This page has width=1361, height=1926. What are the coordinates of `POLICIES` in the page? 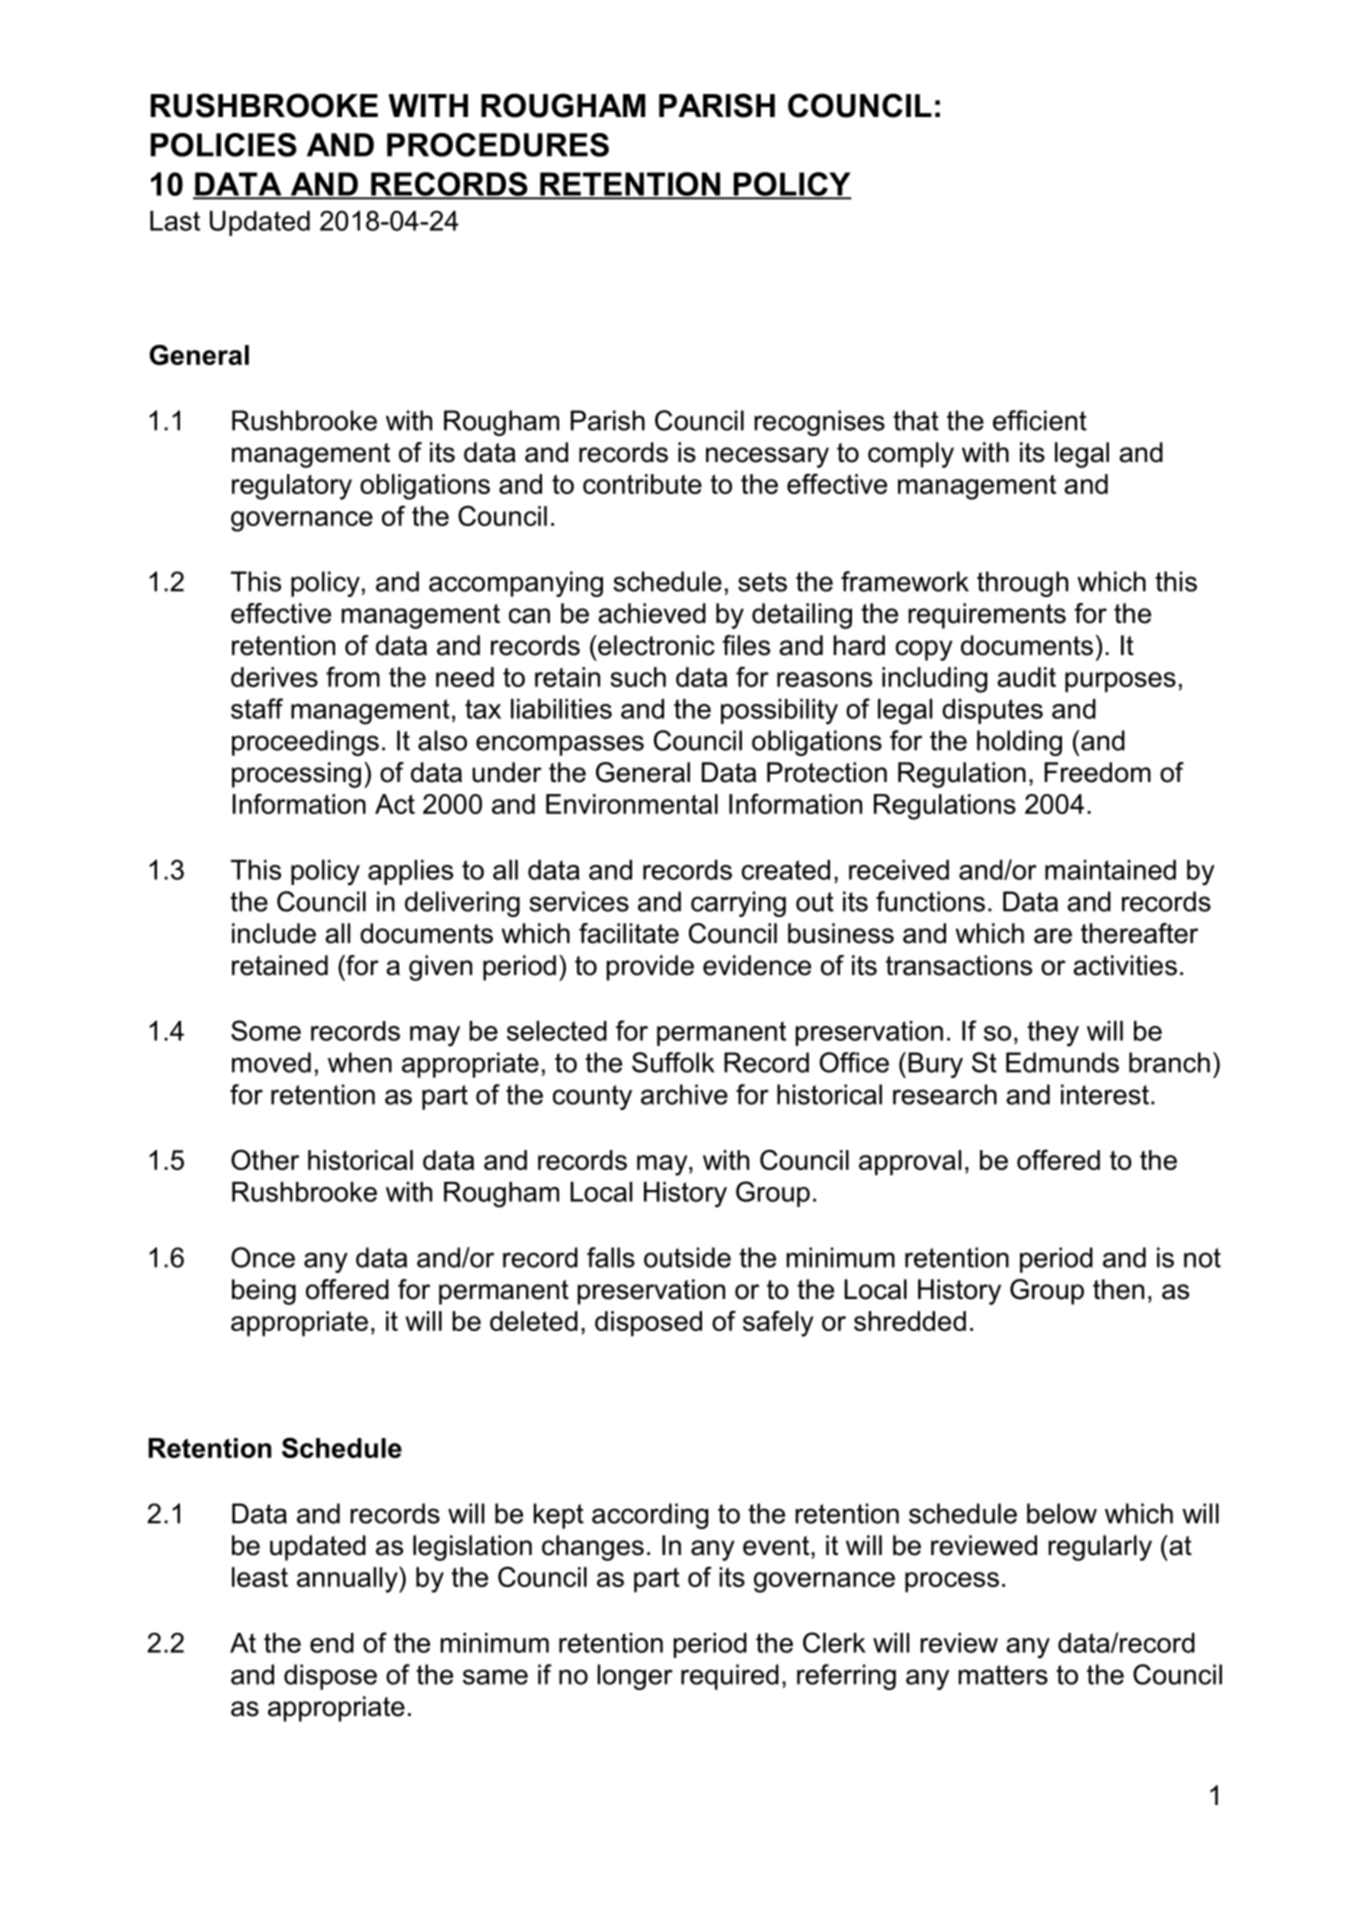 It's located at (224, 145).
